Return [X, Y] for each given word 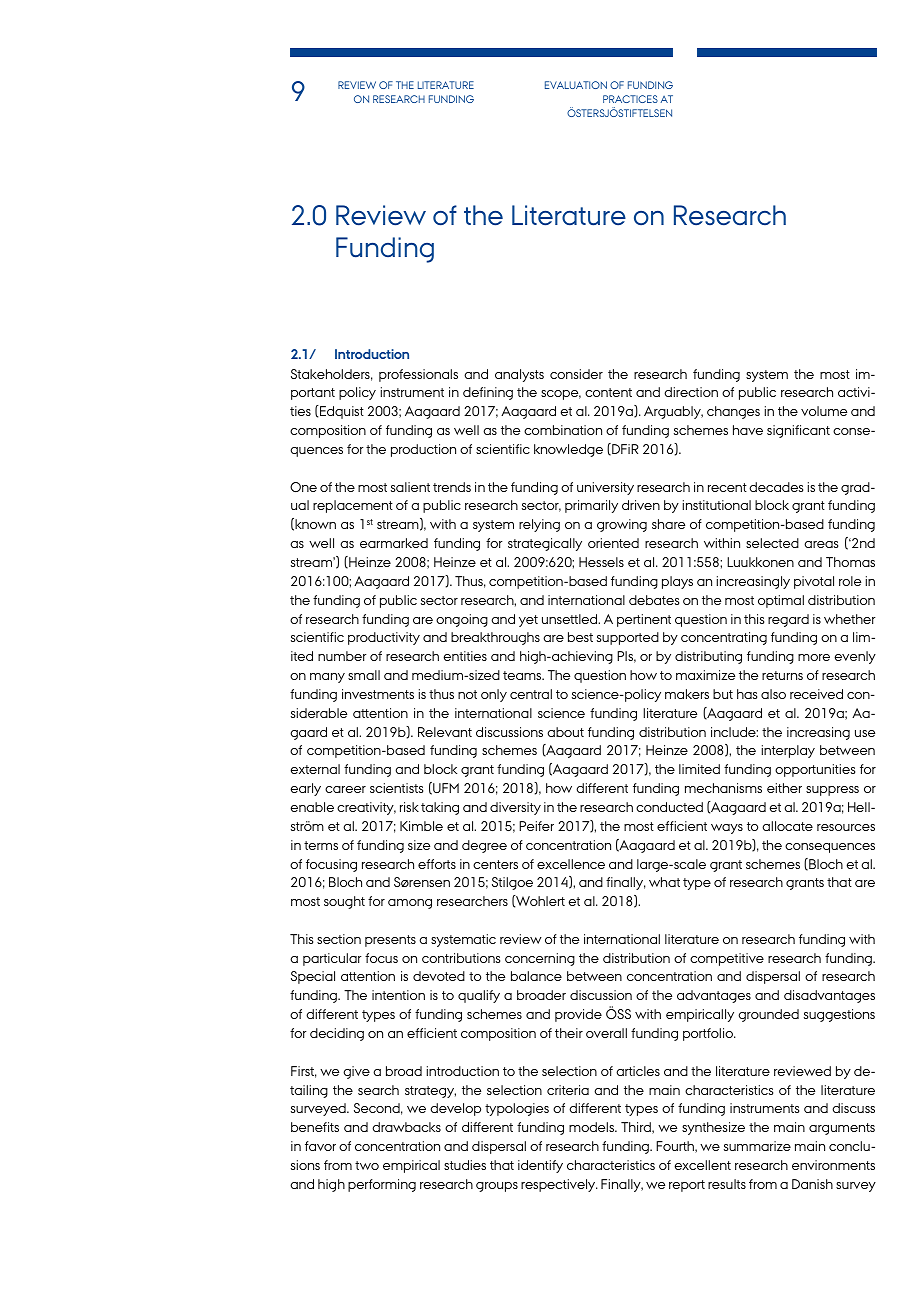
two [367, 1165]
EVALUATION [576, 85]
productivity [384, 638]
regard [788, 620]
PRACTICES [630, 99]
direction [691, 392]
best [580, 637]
